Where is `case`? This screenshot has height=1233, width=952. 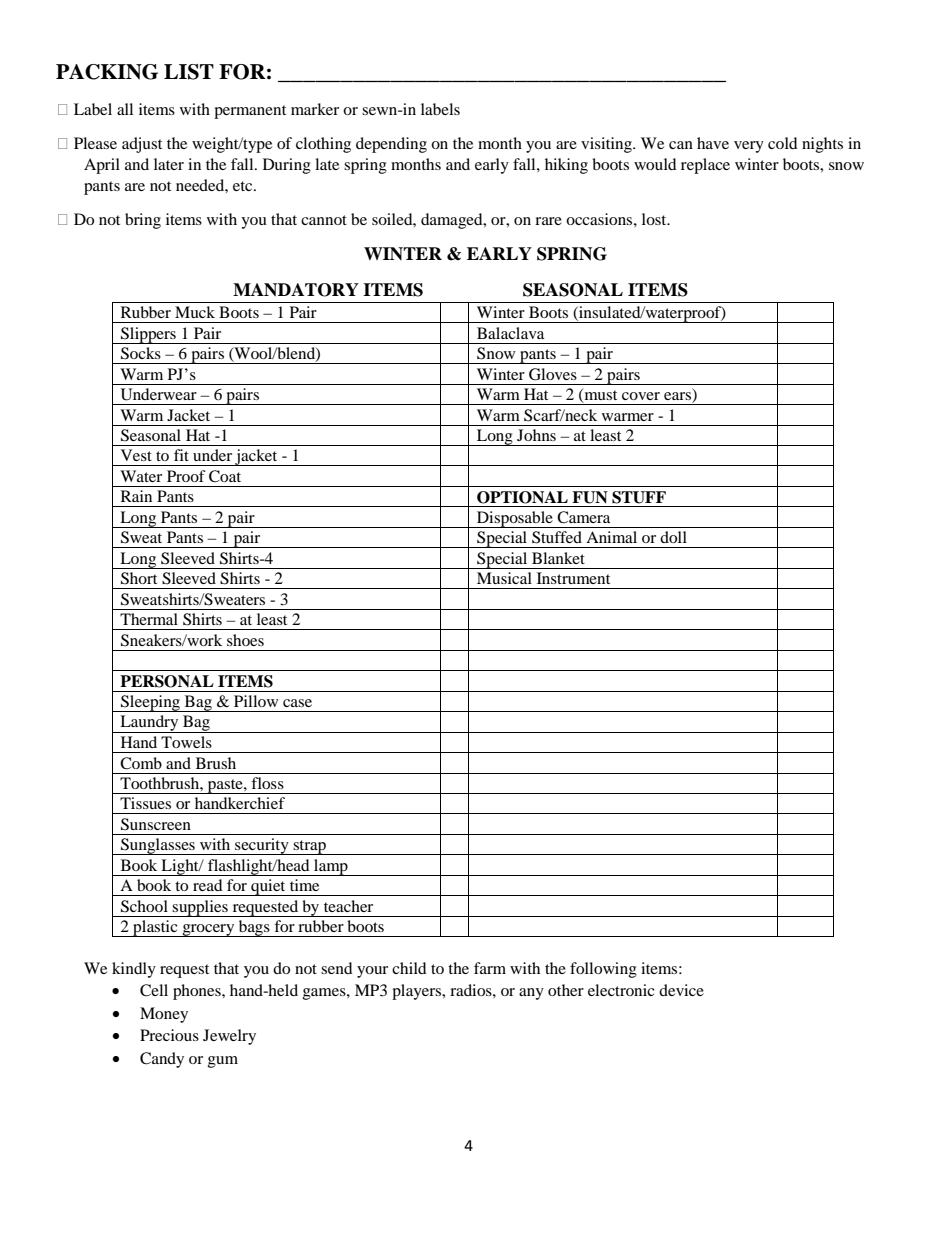
case is located at coordinates (297, 703).
